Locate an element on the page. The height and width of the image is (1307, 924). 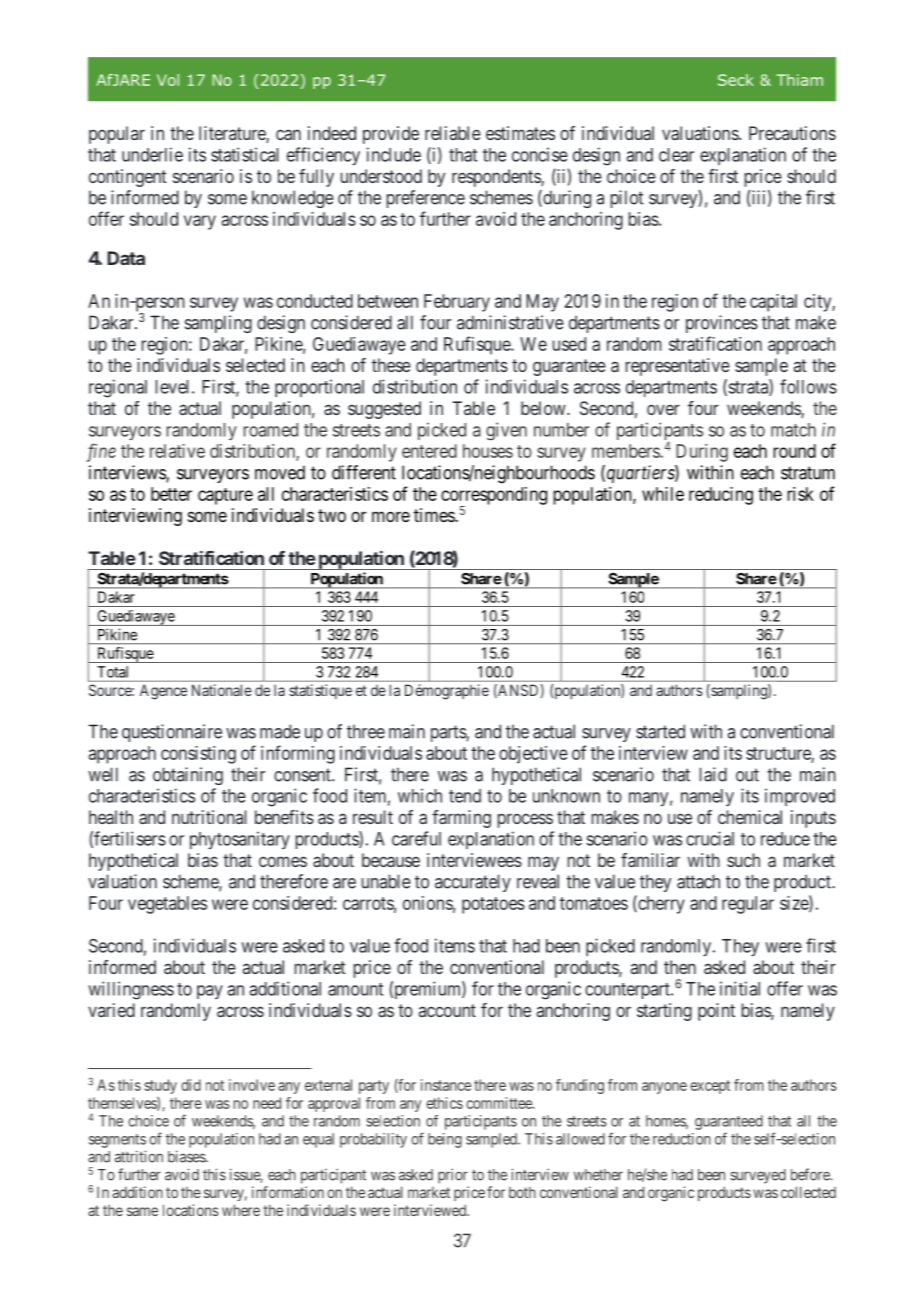
started is located at coordinates (660, 731).
